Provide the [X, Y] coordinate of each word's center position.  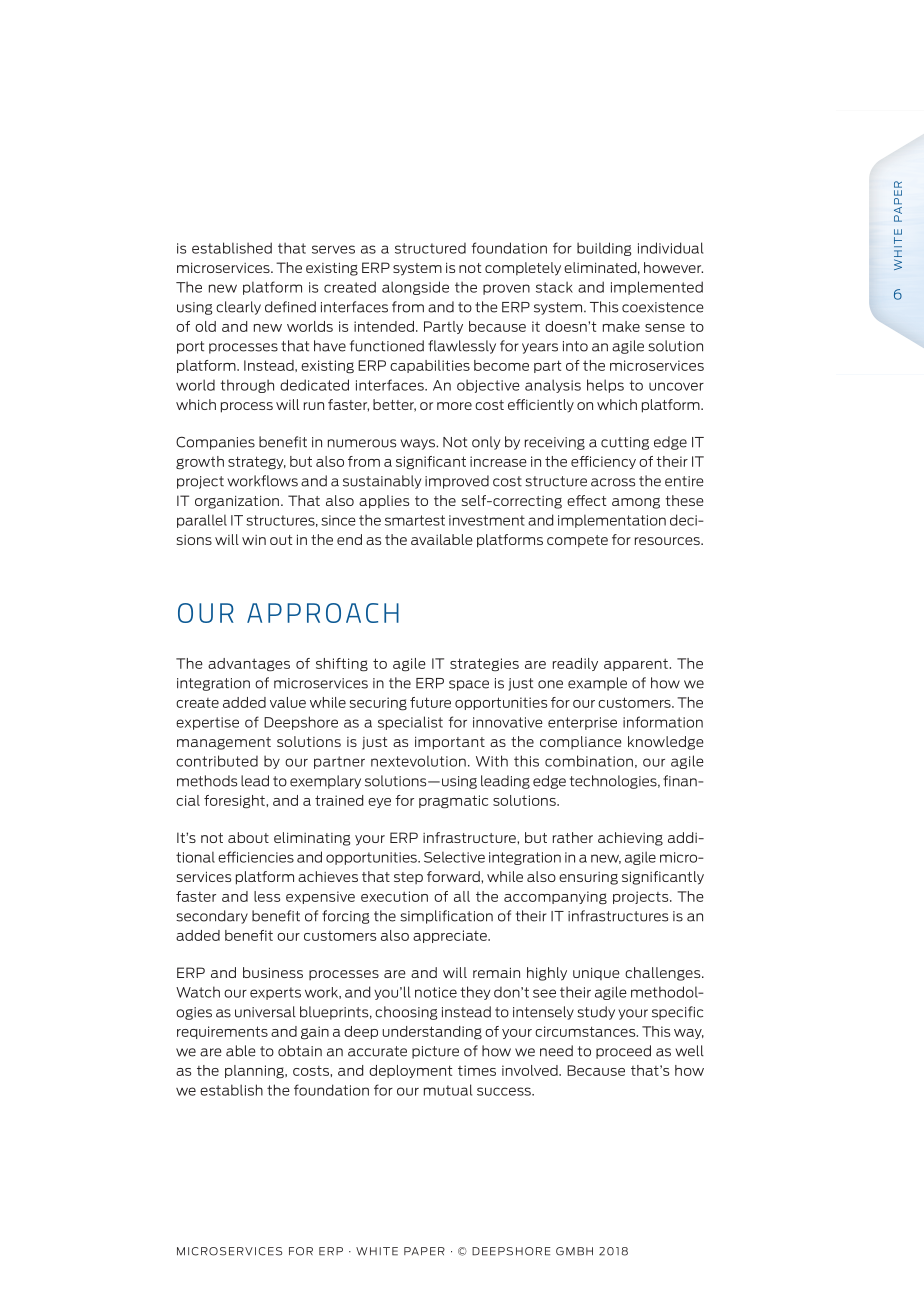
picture [435, 1052]
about [248, 837]
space [469, 685]
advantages [249, 665]
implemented [657, 288]
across [613, 482]
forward [454, 876]
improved [457, 482]
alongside [415, 288]
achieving [630, 839]
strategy [257, 463]
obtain [300, 1051]
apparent [637, 664]
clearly [238, 308]
